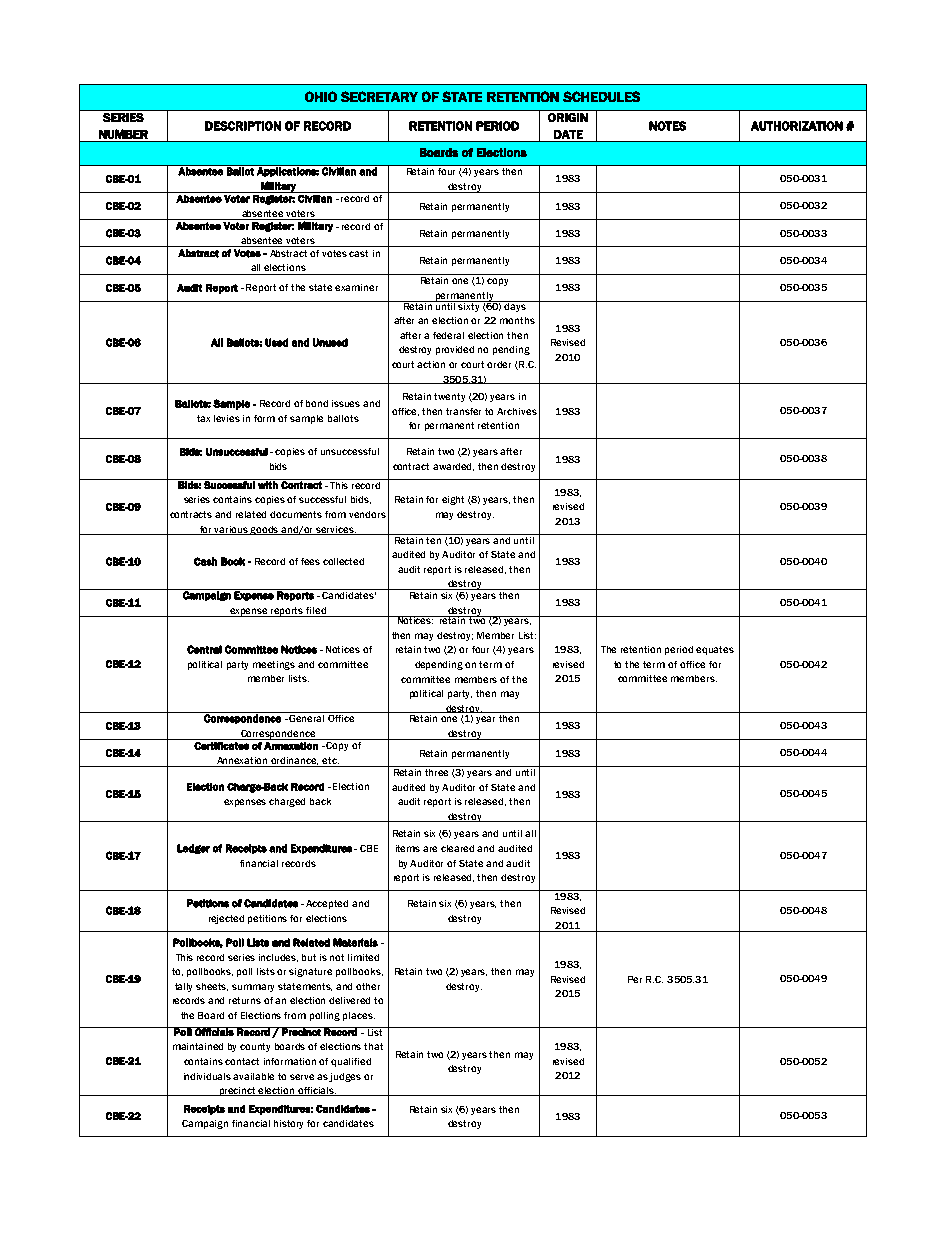 This screenshot has width=952, height=1233. I want to click on DESCRIPTION, so click(243, 126).
